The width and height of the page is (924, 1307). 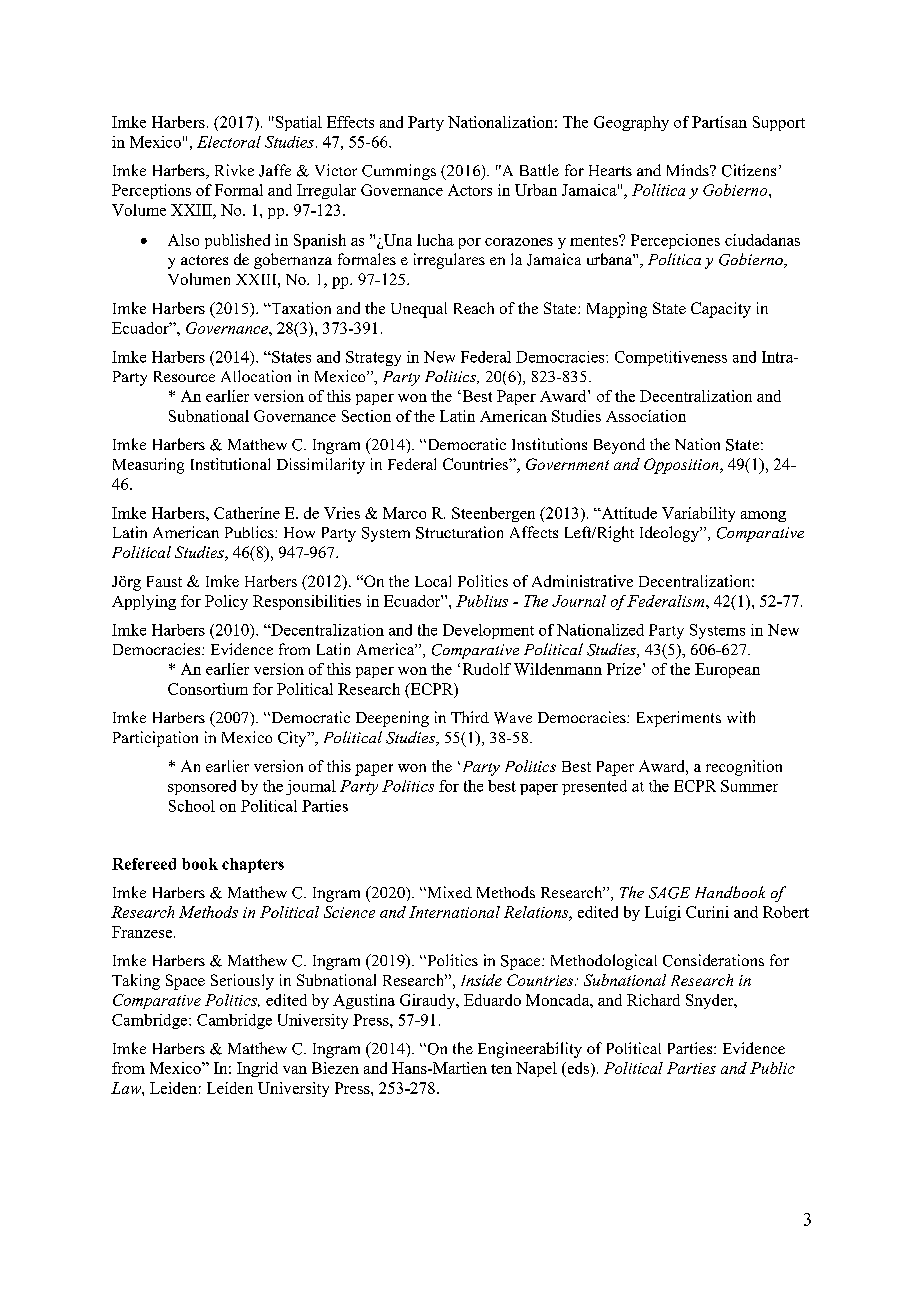 I want to click on Electoral, so click(x=229, y=142).
